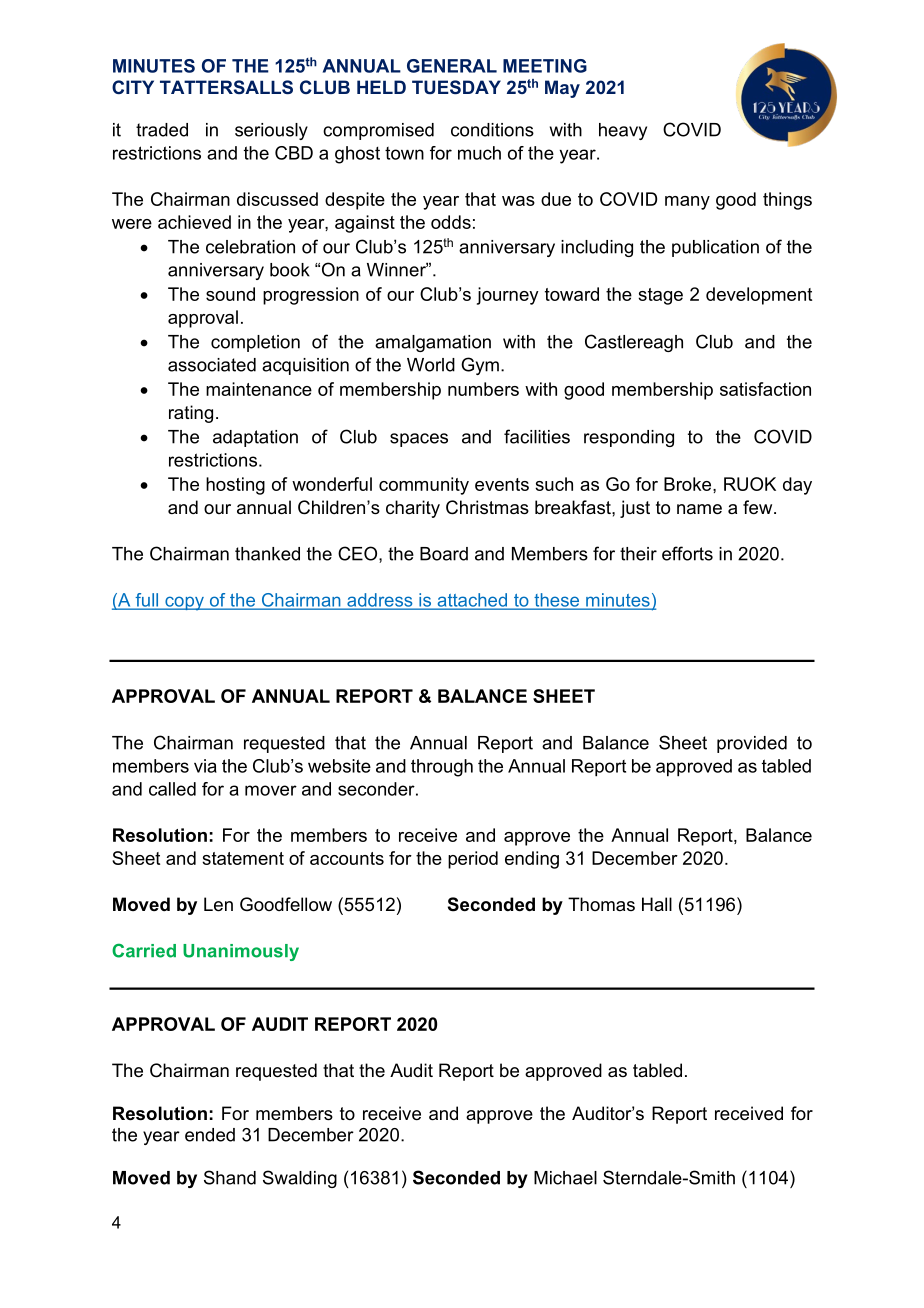  What do you see at coordinates (162, 130) in the screenshot?
I see `traded` at bounding box center [162, 130].
